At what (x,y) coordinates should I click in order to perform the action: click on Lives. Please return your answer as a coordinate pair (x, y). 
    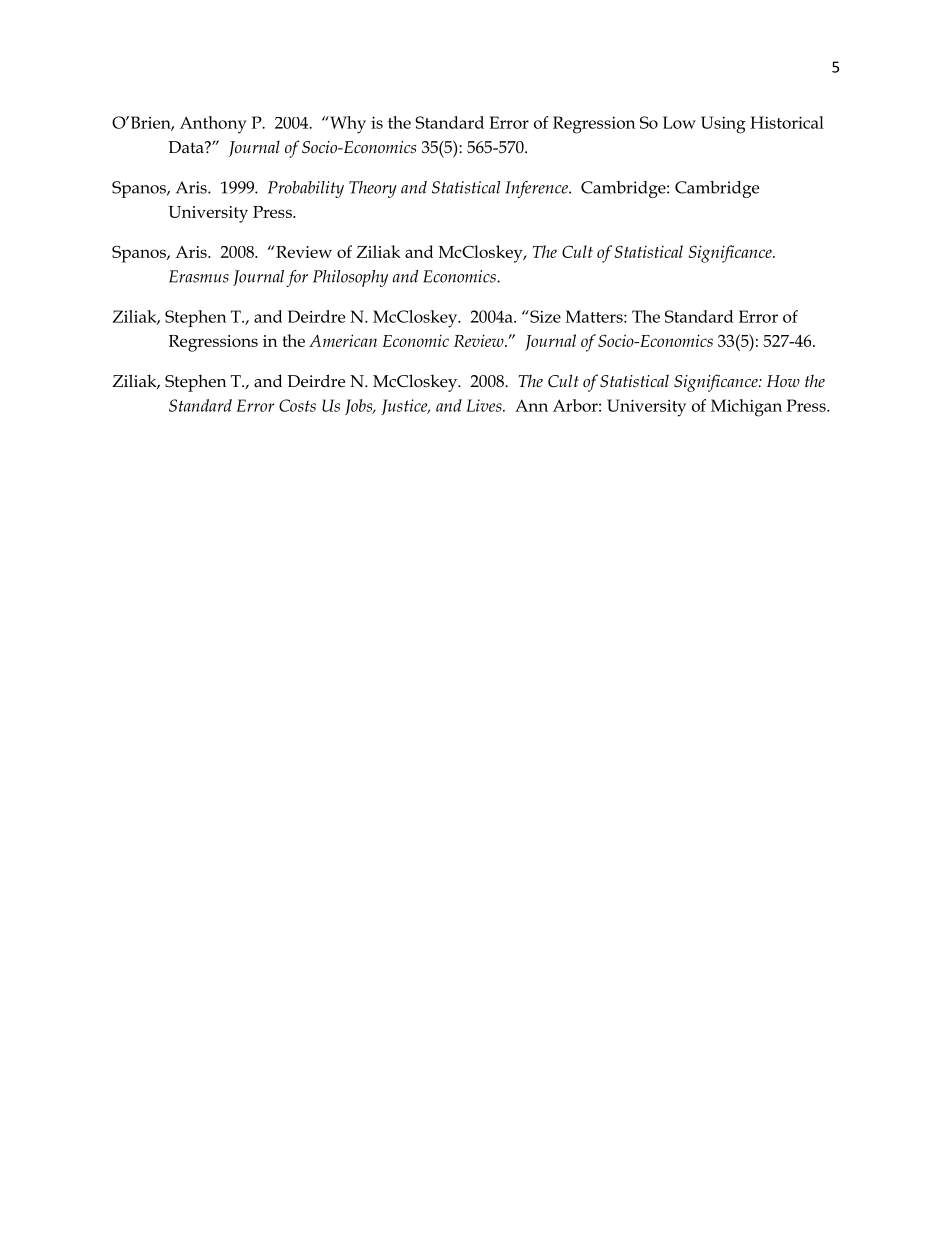
    Looking at the image, I should click on (485, 405).
